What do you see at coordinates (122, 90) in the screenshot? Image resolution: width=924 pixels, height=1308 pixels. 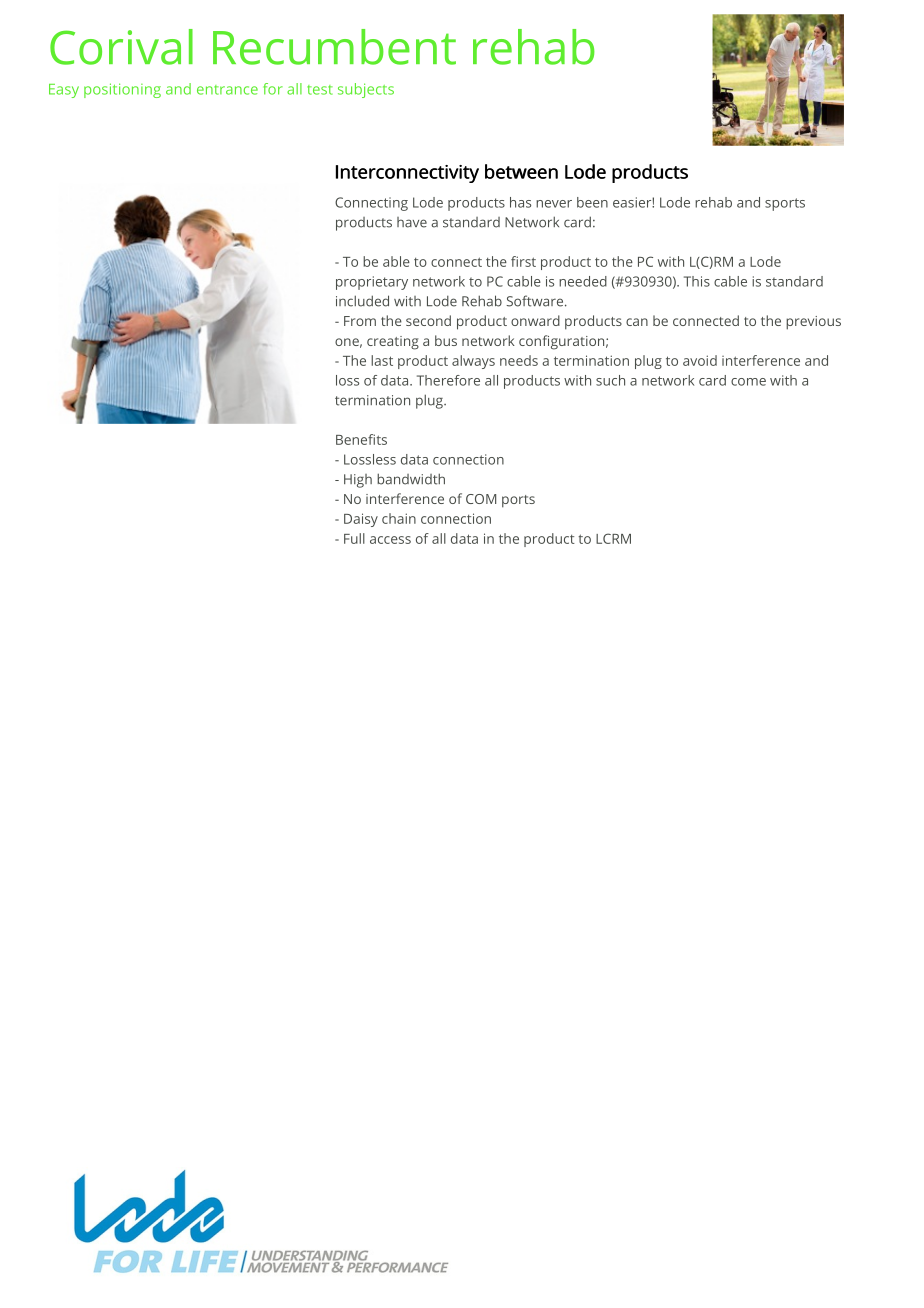 I see `positioning` at bounding box center [122, 90].
